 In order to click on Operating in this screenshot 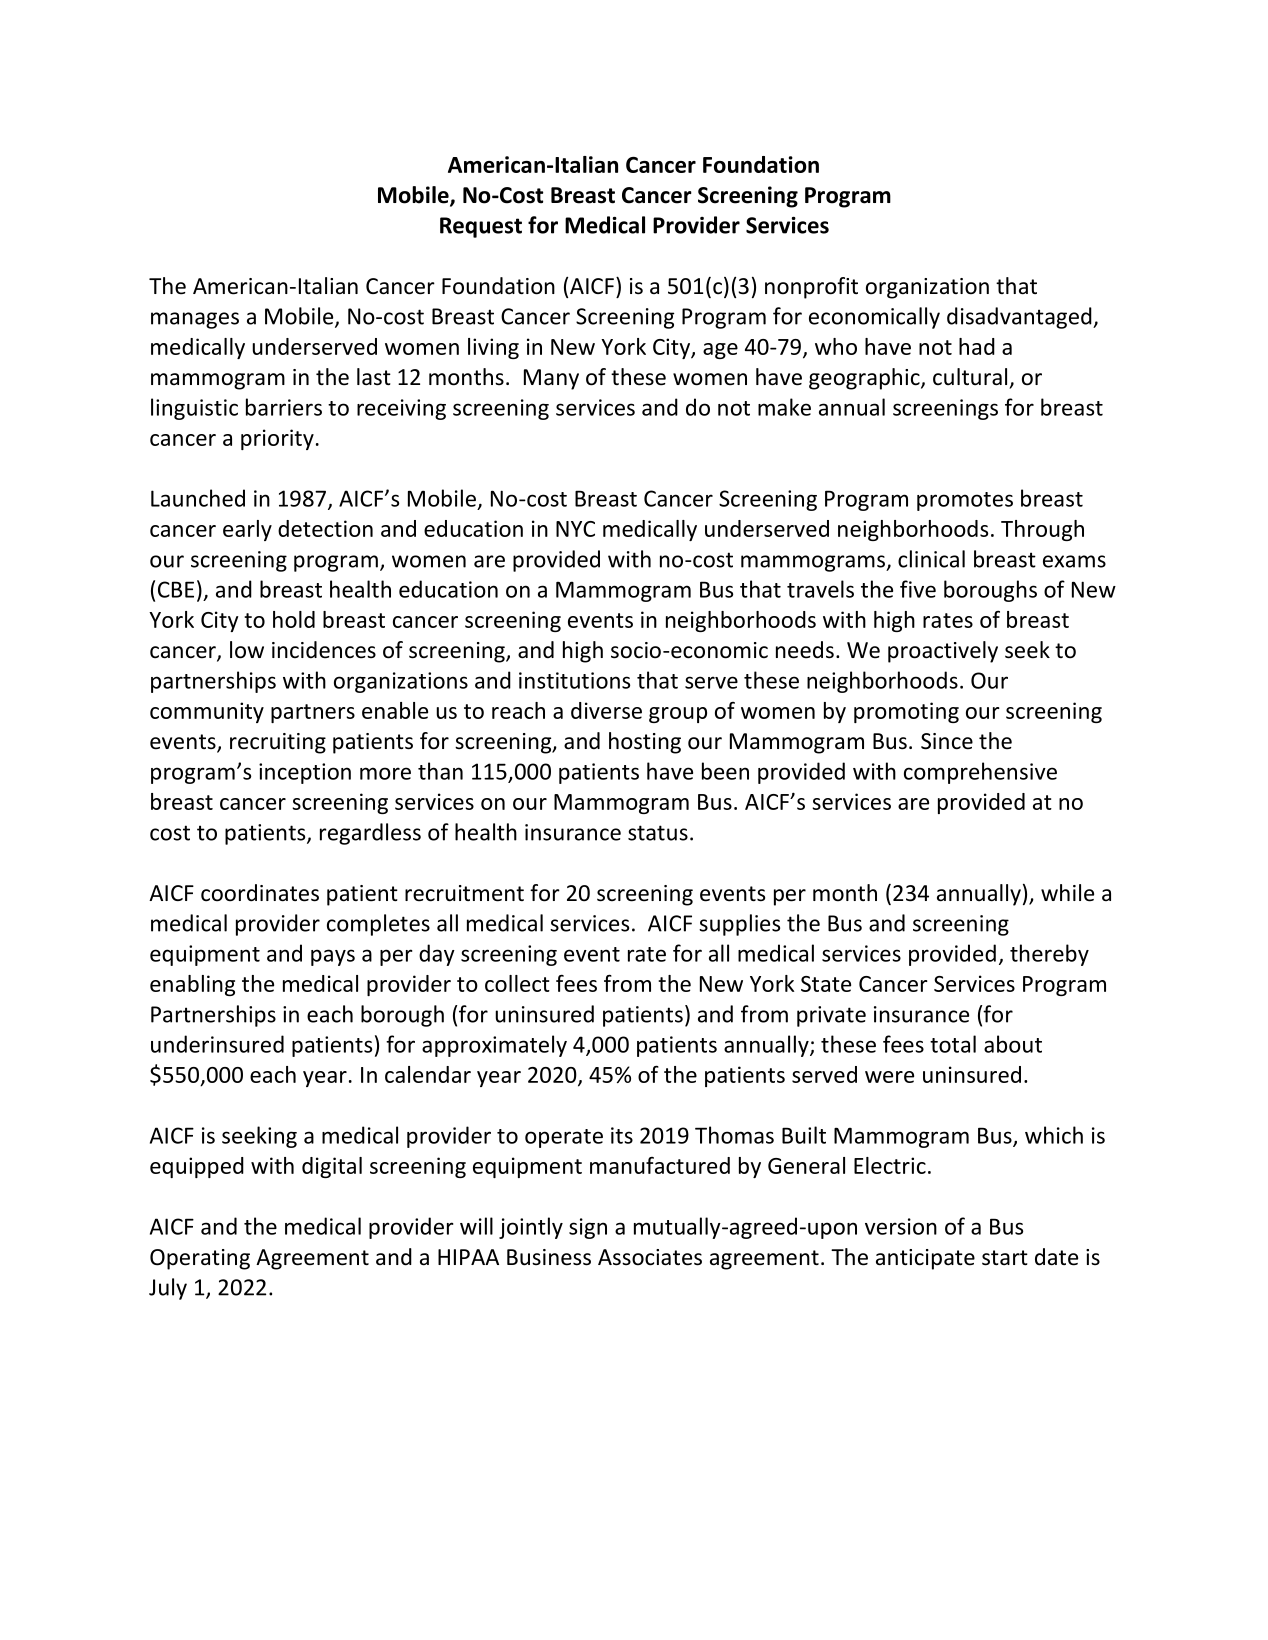, I will do `click(200, 1259)`.
